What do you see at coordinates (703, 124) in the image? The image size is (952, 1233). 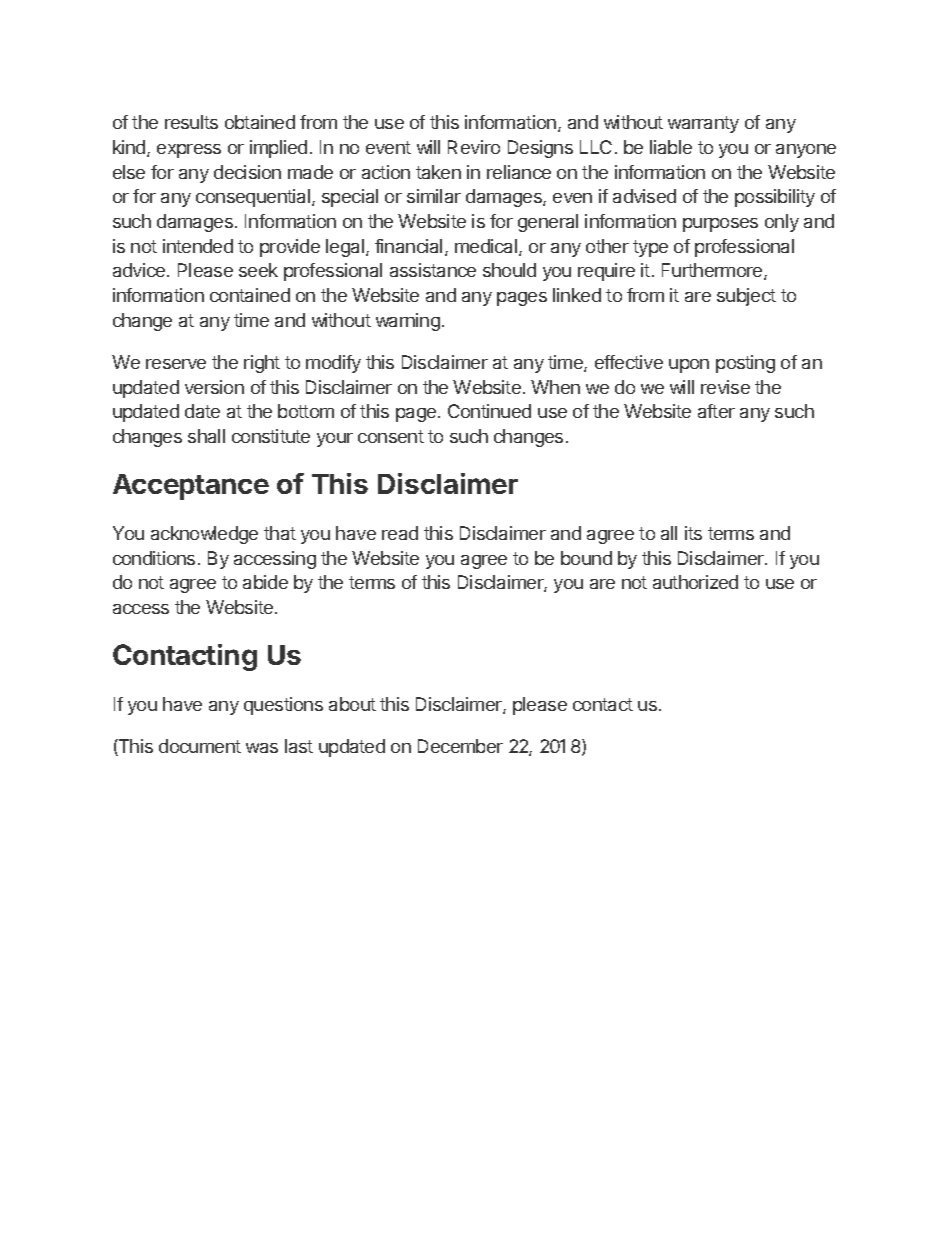 I see `warranty` at bounding box center [703, 124].
